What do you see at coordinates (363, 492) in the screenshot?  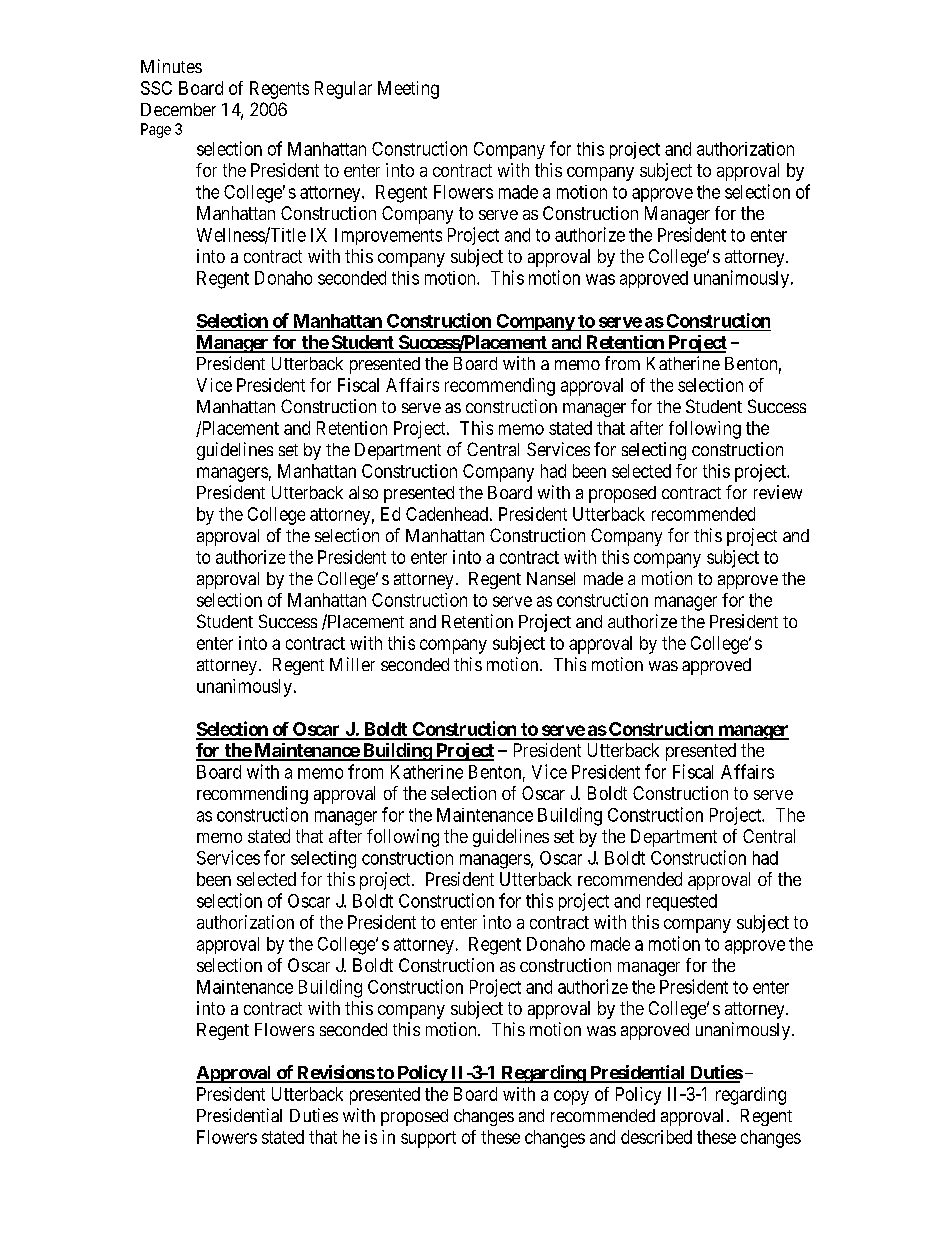 I see `also` at bounding box center [363, 492].
